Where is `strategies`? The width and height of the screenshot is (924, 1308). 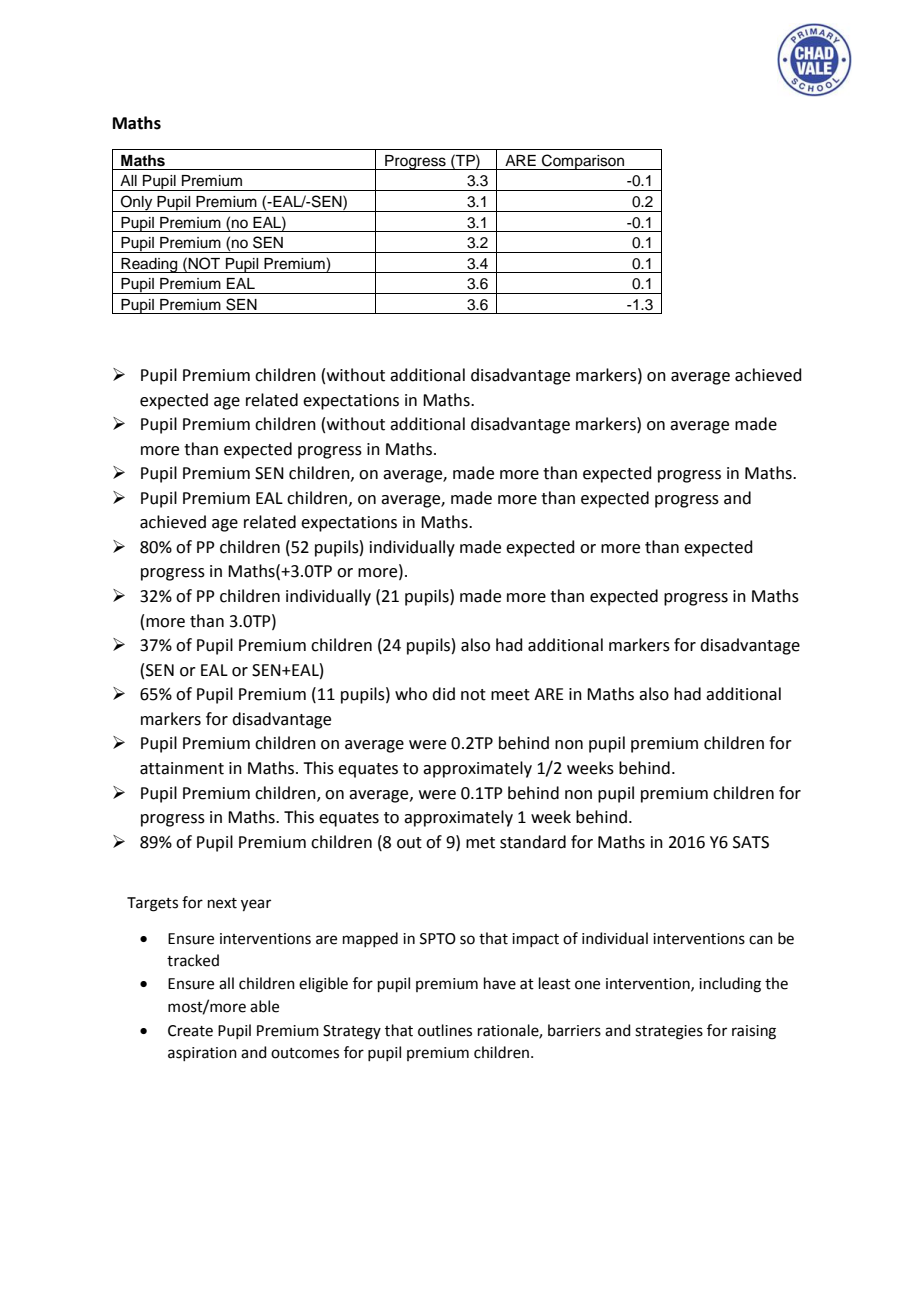
strategies is located at coordinates (669, 1032).
